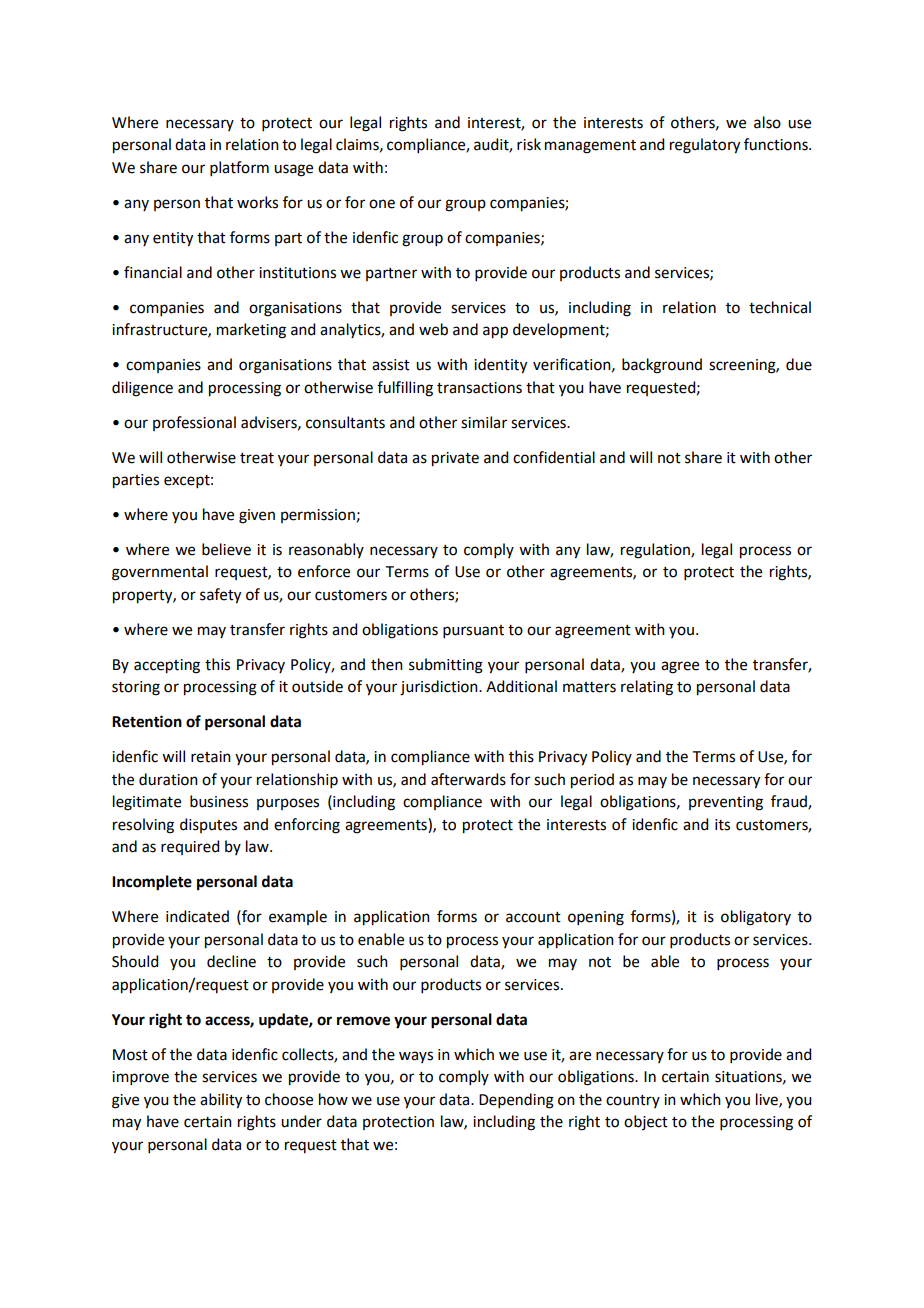 The width and height of the image is (924, 1308). I want to click on risk, so click(529, 144).
